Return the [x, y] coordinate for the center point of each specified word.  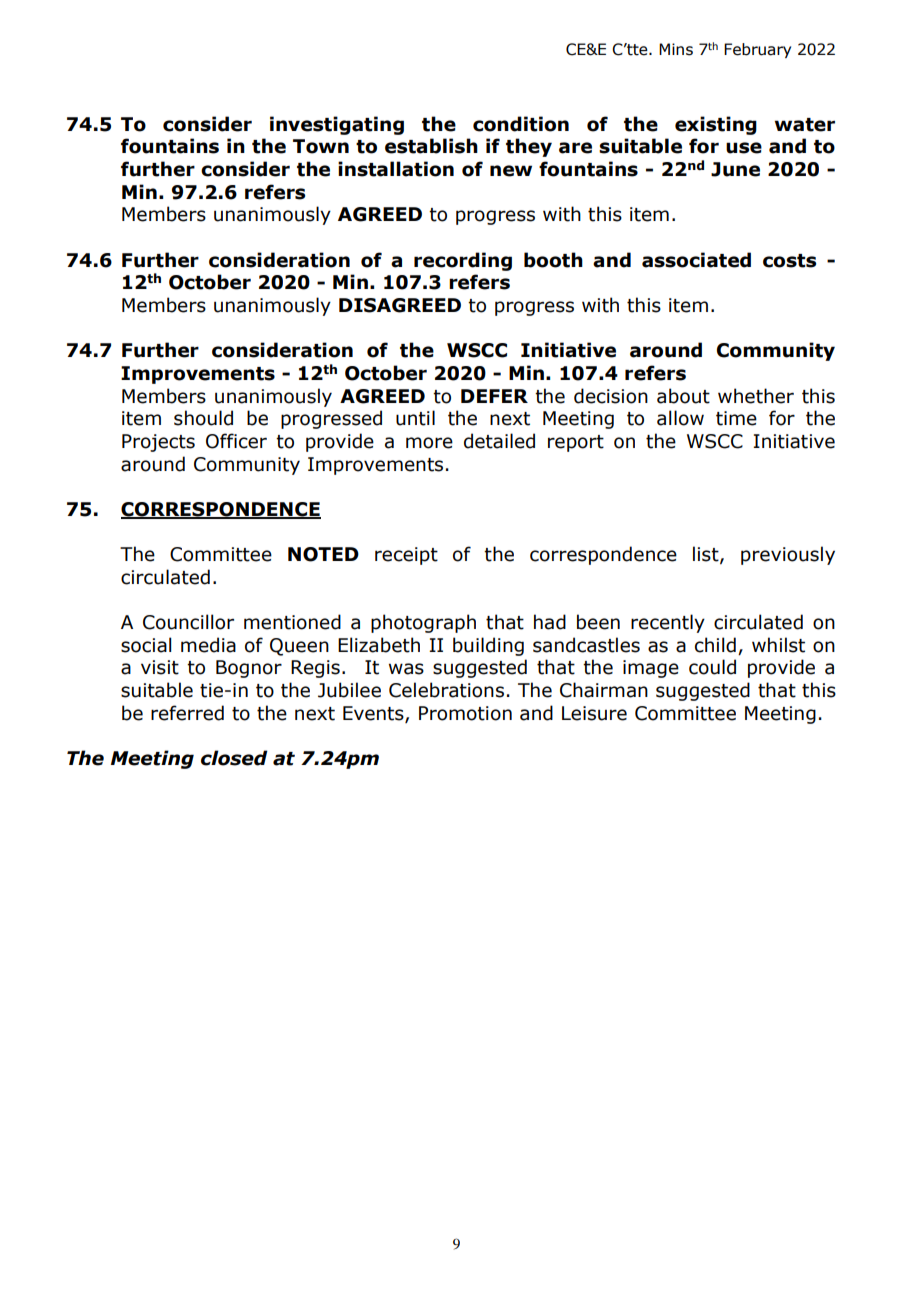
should [203, 418]
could [712, 667]
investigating [337, 125]
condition [521, 124]
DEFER [494, 396]
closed [234, 758]
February [757, 50]
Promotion [465, 713]
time [736, 418]
